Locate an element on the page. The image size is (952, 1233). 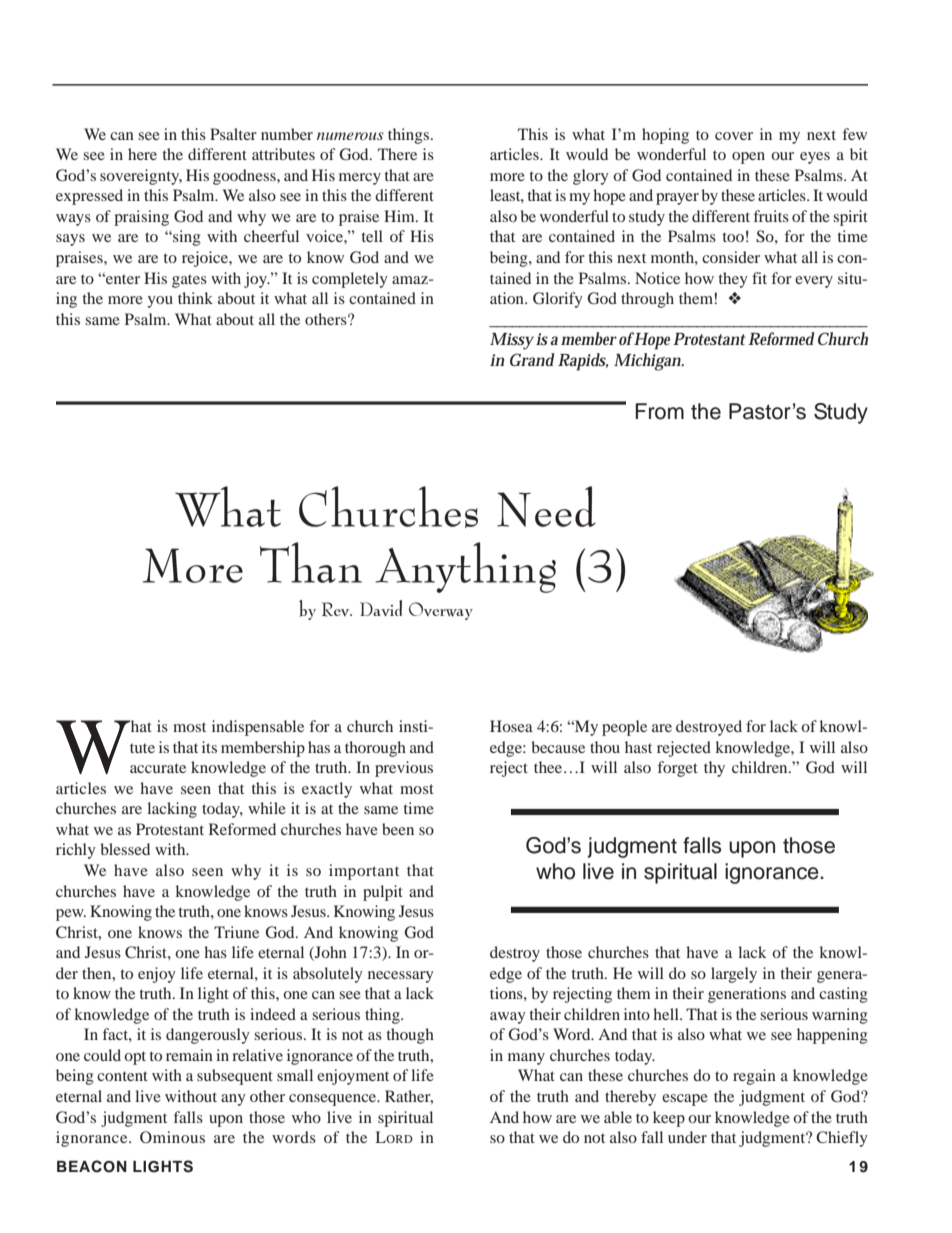
Than is located at coordinates (311, 562).
